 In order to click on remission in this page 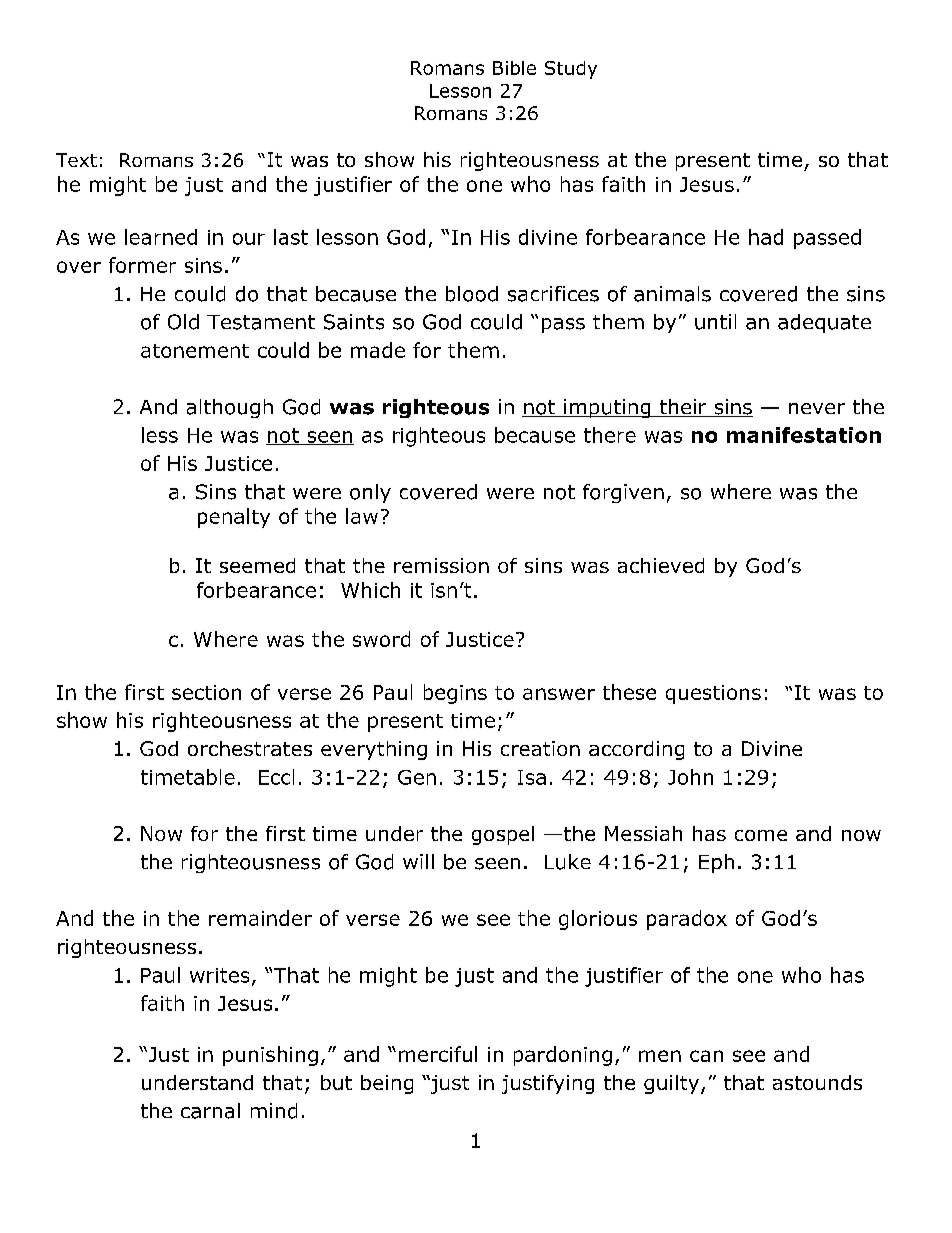, I will do `click(441, 565)`.
